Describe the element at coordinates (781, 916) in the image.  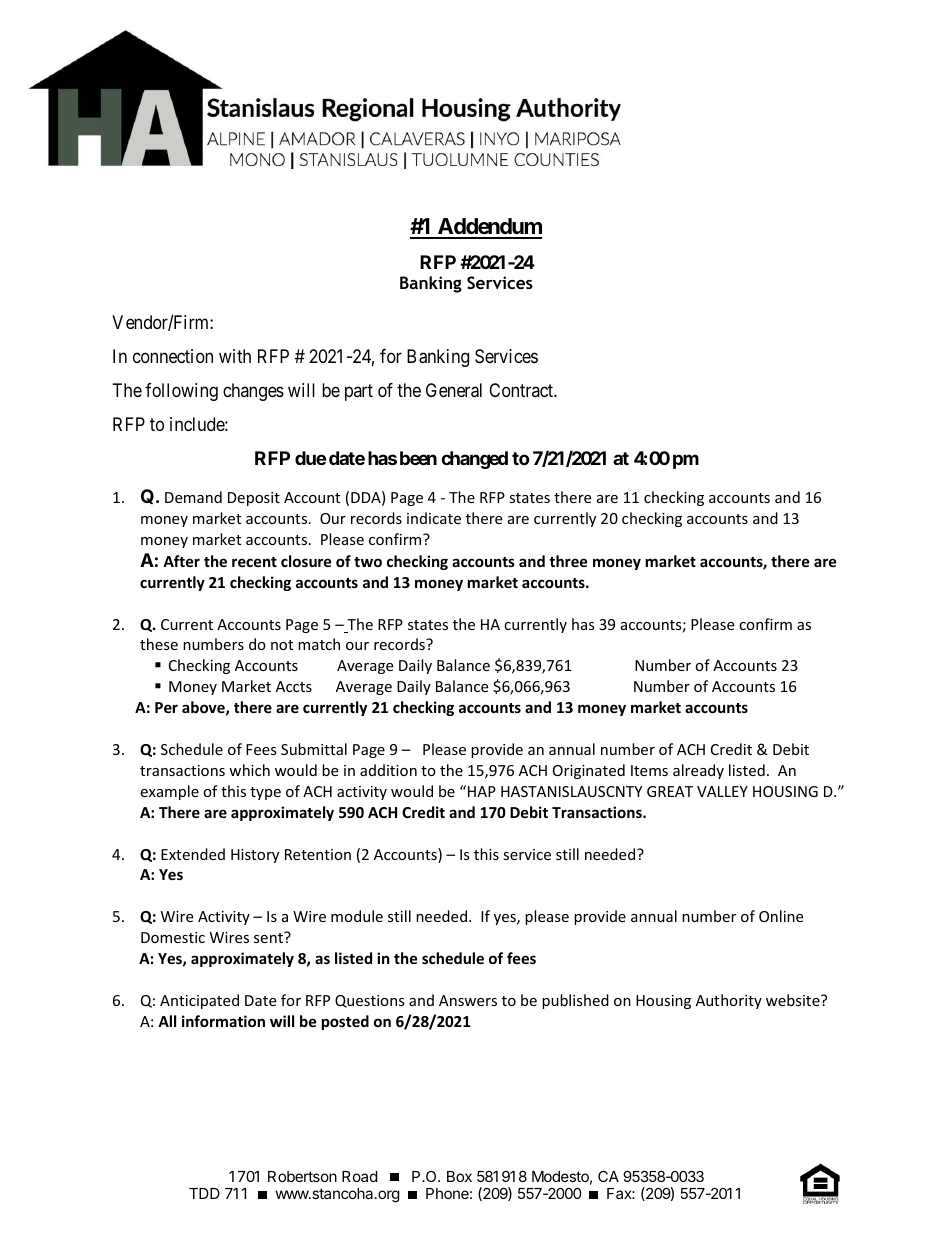
I see `Online` at that location.
